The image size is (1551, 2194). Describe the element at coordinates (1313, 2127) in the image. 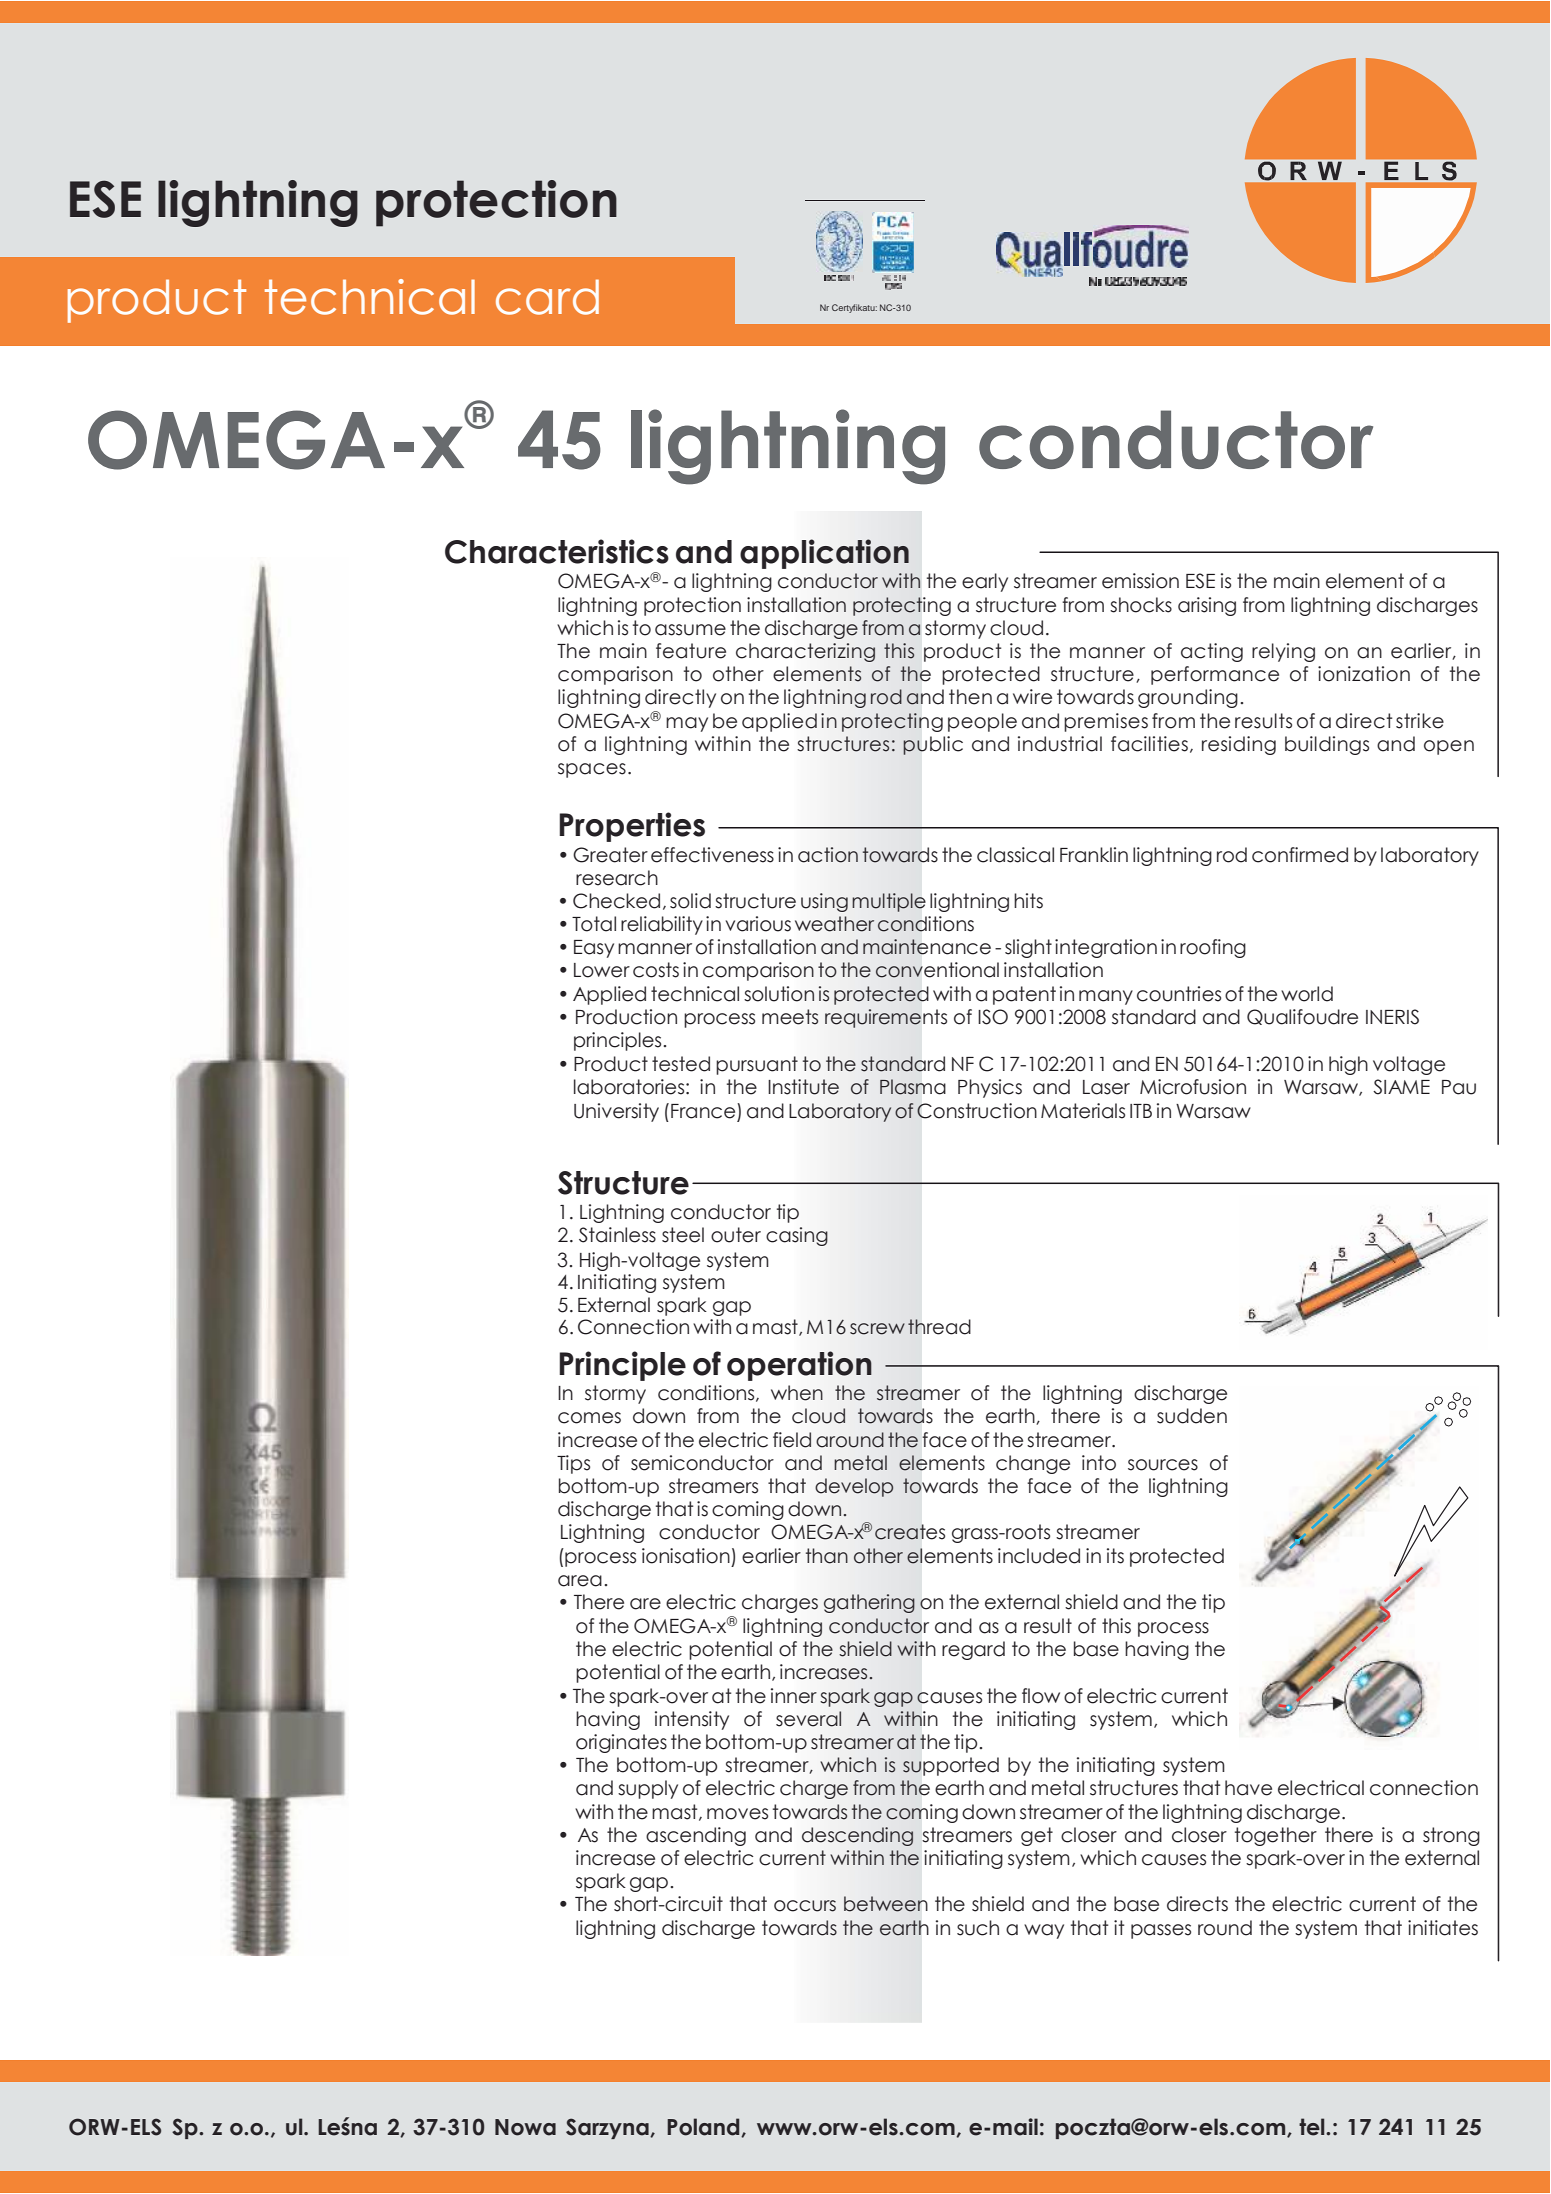

I see `tel` at that location.
